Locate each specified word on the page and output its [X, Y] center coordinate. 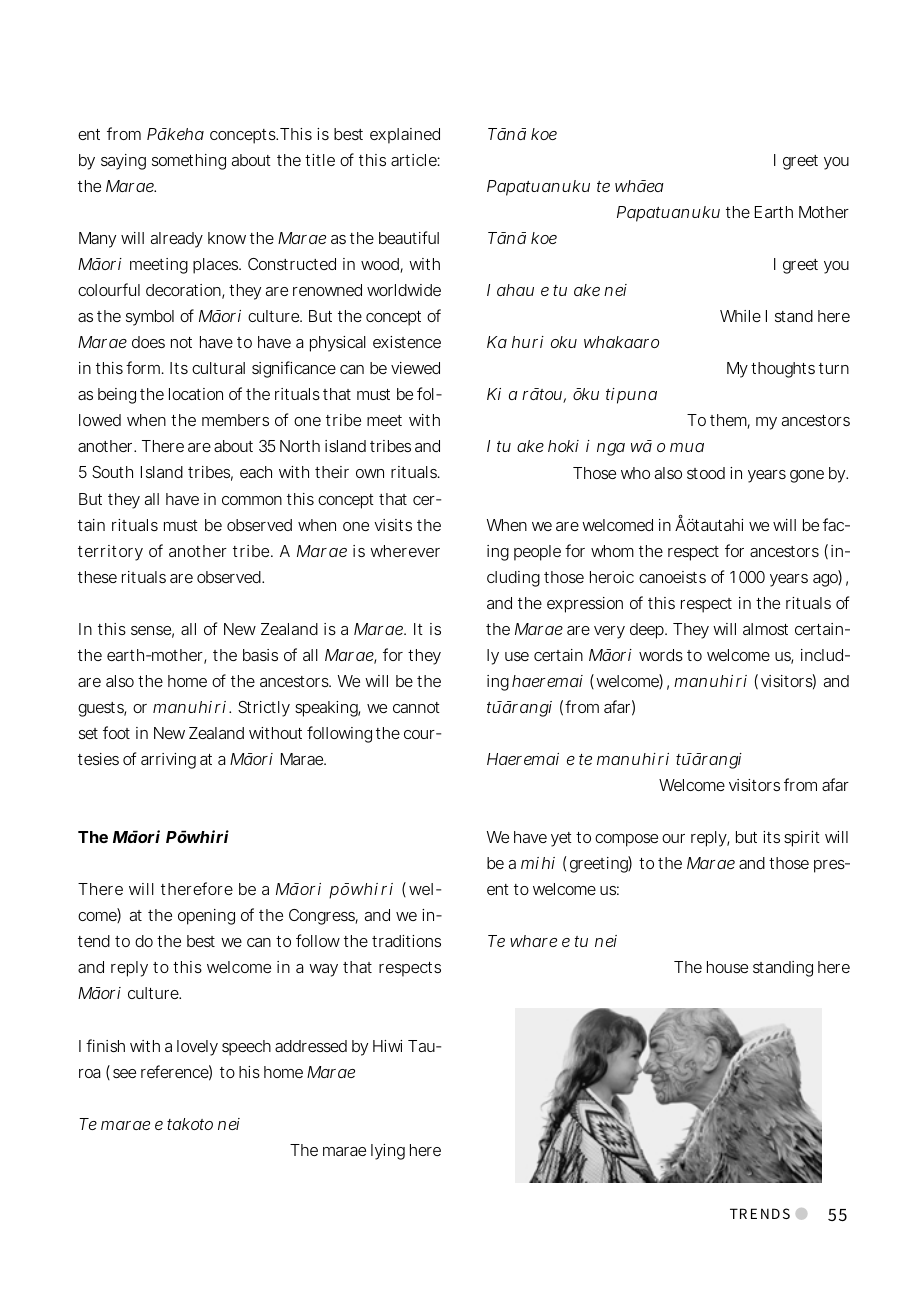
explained [405, 136]
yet [561, 839]
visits [393, 525]
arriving [168, 761]
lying [388, 1152]
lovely [197, 1048]
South [112, 472]
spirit [802, 839]
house [727, 967]
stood [706, 473]
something [189, 162]
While [740, 316]
